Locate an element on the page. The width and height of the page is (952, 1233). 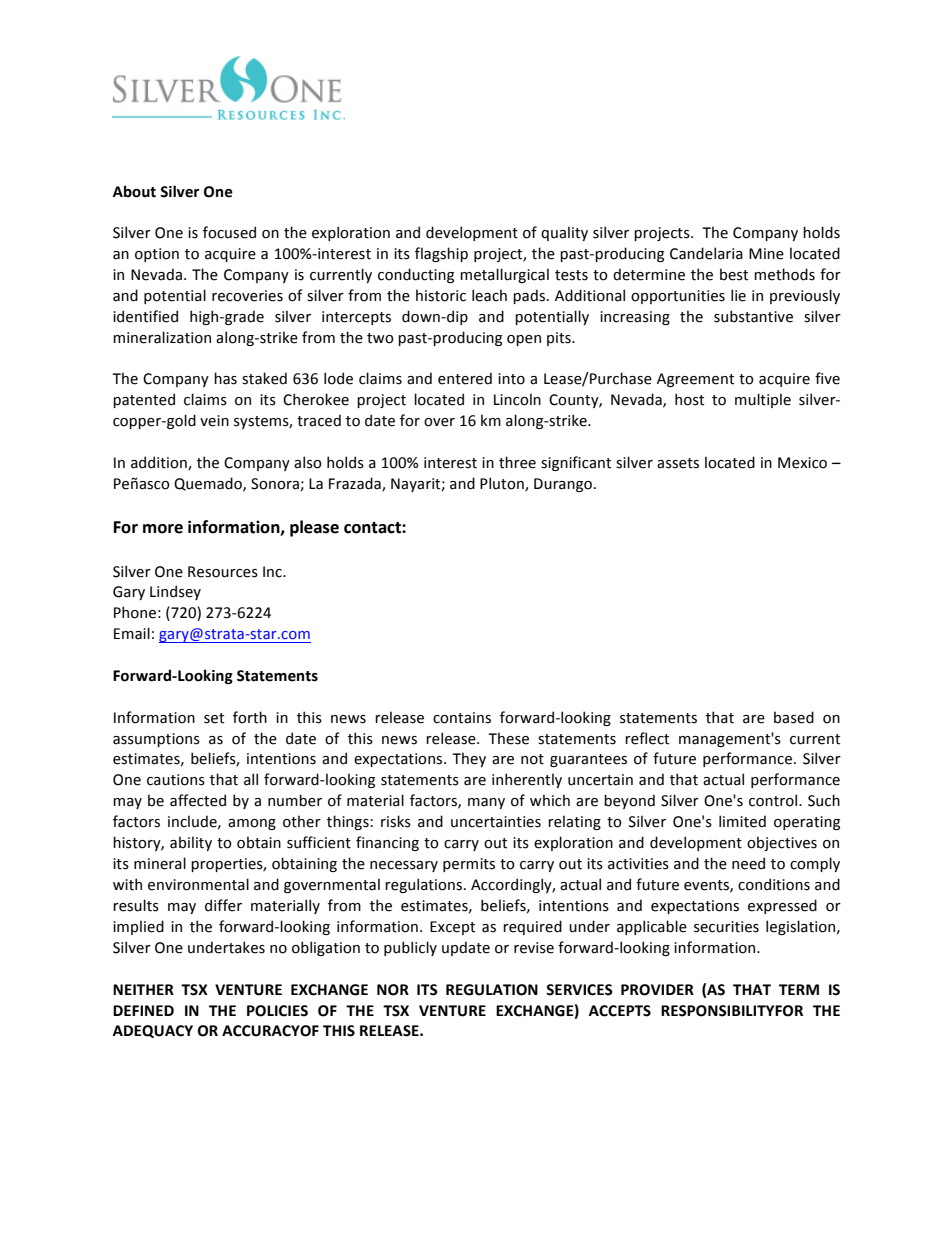
Lindsey is located at coordinates (175, 592).
